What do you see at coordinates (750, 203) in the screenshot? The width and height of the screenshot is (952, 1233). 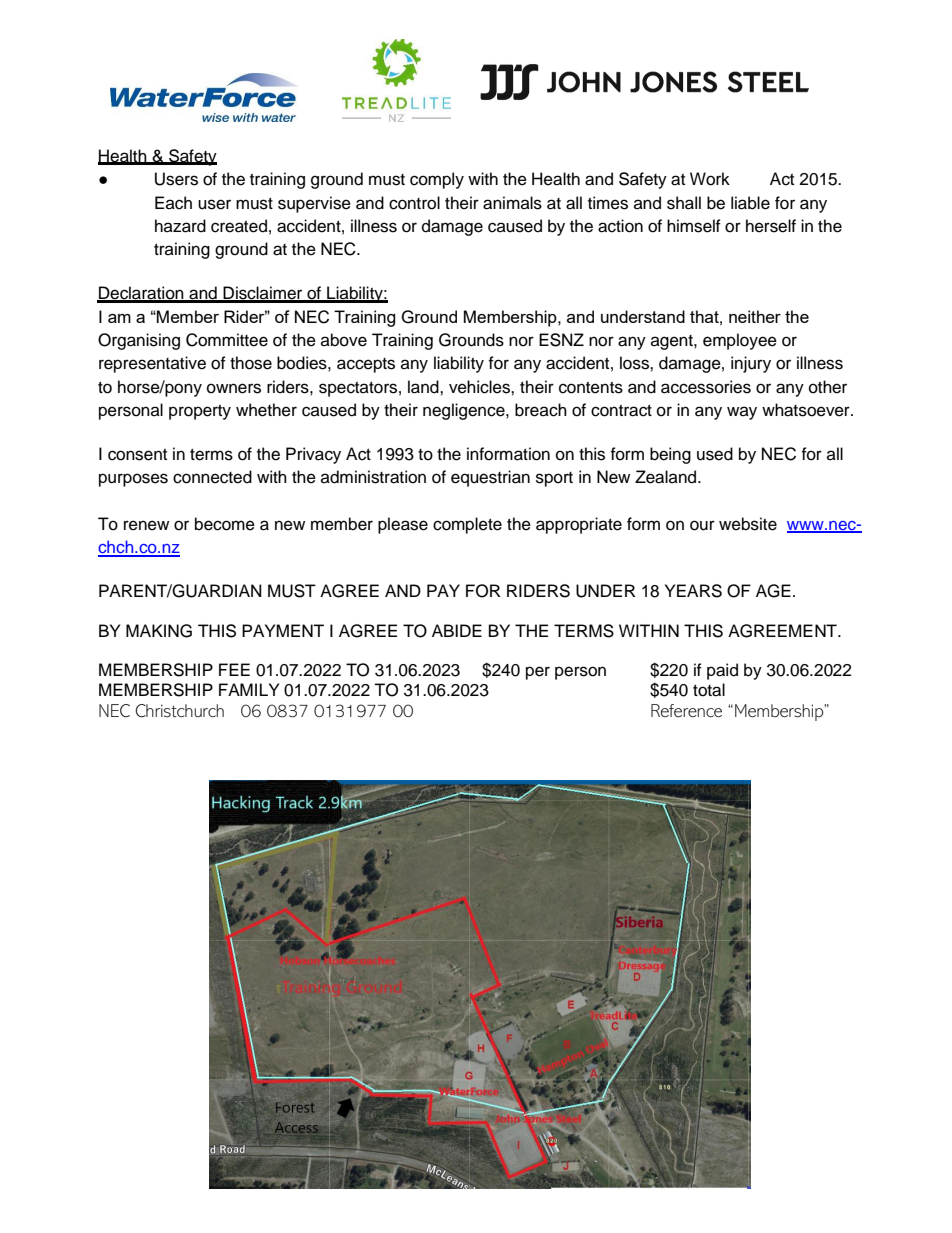 I see `liable` at bounding box center [750, 203].
